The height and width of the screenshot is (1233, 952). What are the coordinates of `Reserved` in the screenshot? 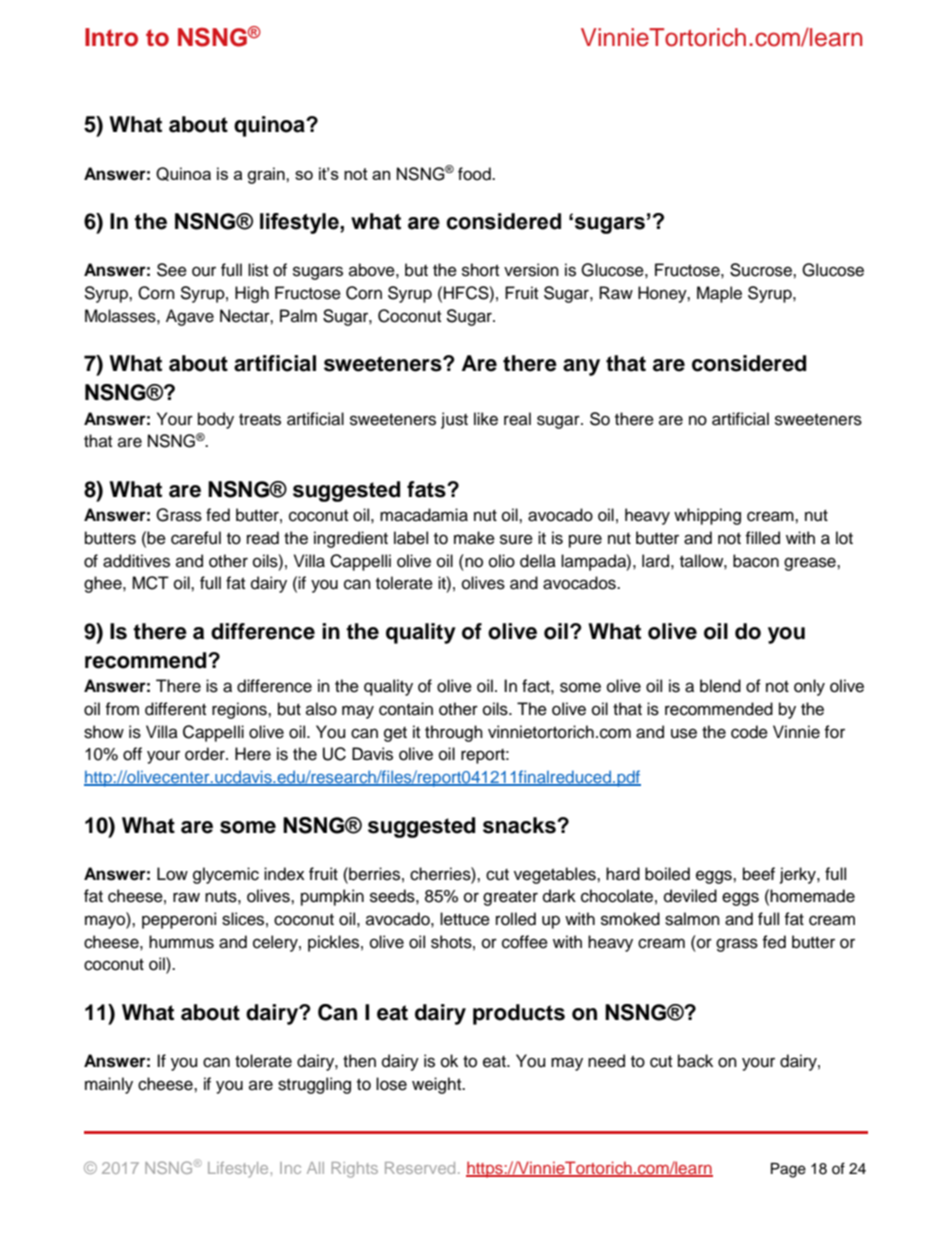 It's located at (420, 1168).
